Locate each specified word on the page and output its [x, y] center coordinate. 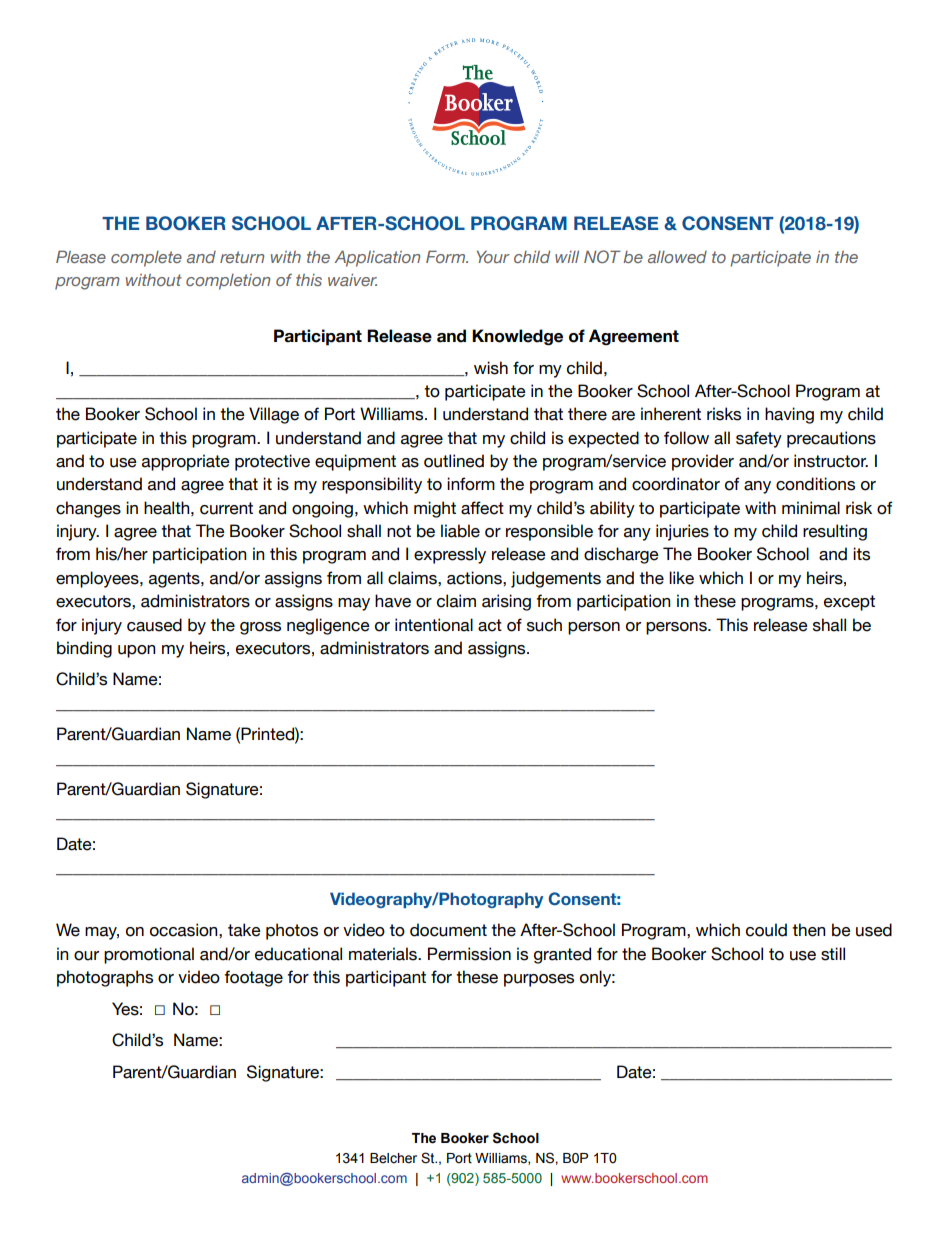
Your [493, 256]
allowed [677, 257]
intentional [434, 625]
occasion [185, 930]
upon [136, 651]
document [448, 930]
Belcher [393, 1158]
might [435, 509]
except [849, 603]
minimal [811, 508]
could [766, 930]
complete [146, 259]
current [226, 508]
